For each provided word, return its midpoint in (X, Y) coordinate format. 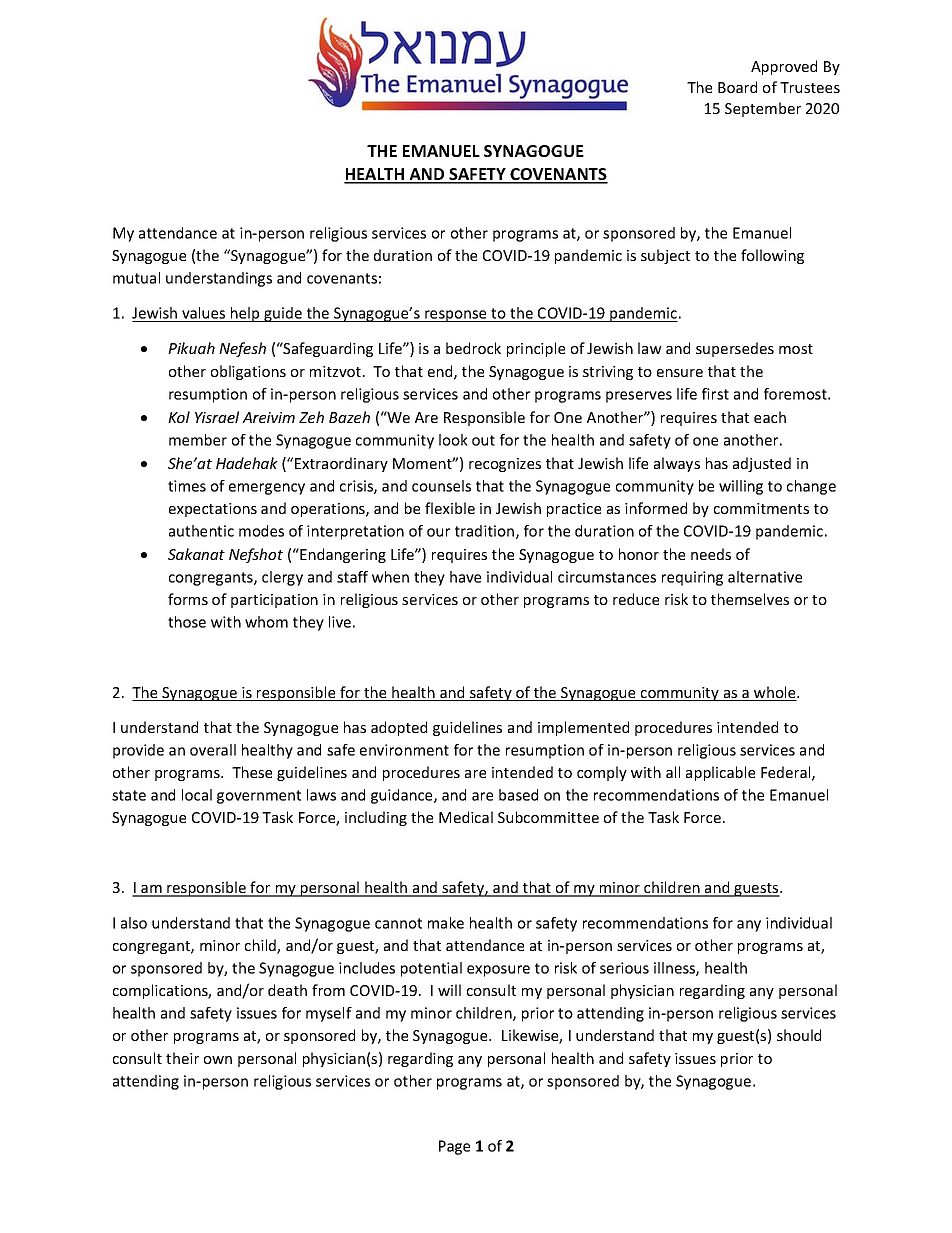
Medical (466, 817)
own (218, 1060)
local (197, 795)
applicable (720, 773)
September (763, 109)
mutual (136, 278)
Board (737, 87)
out (483, 440)
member (198, 440)
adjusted (762, 464)
